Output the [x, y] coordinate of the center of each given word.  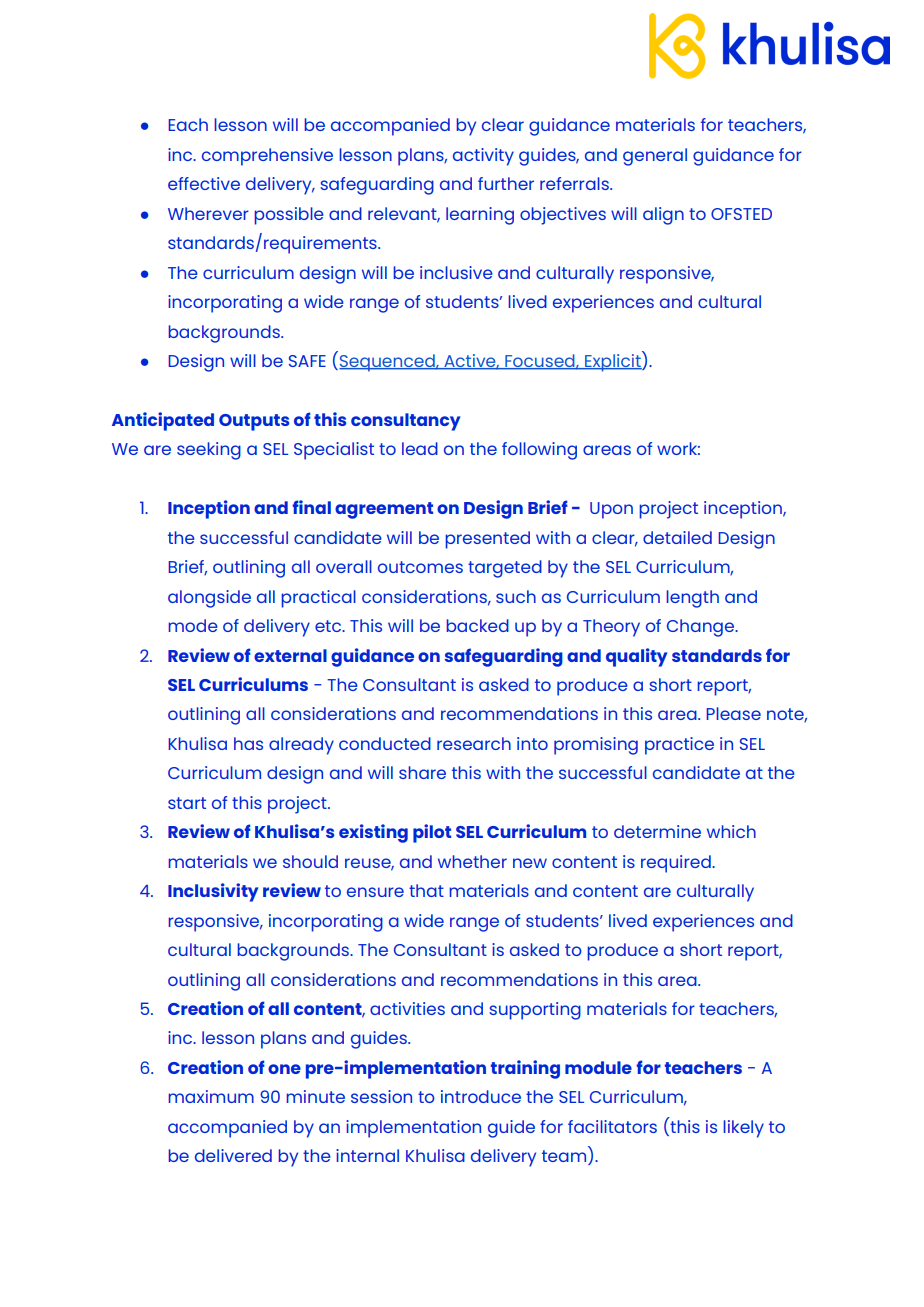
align [663, 216]
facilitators [612, 1126]
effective [204, 183]
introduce [481, 1096]
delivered [233, 1155]
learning [480, 216]
